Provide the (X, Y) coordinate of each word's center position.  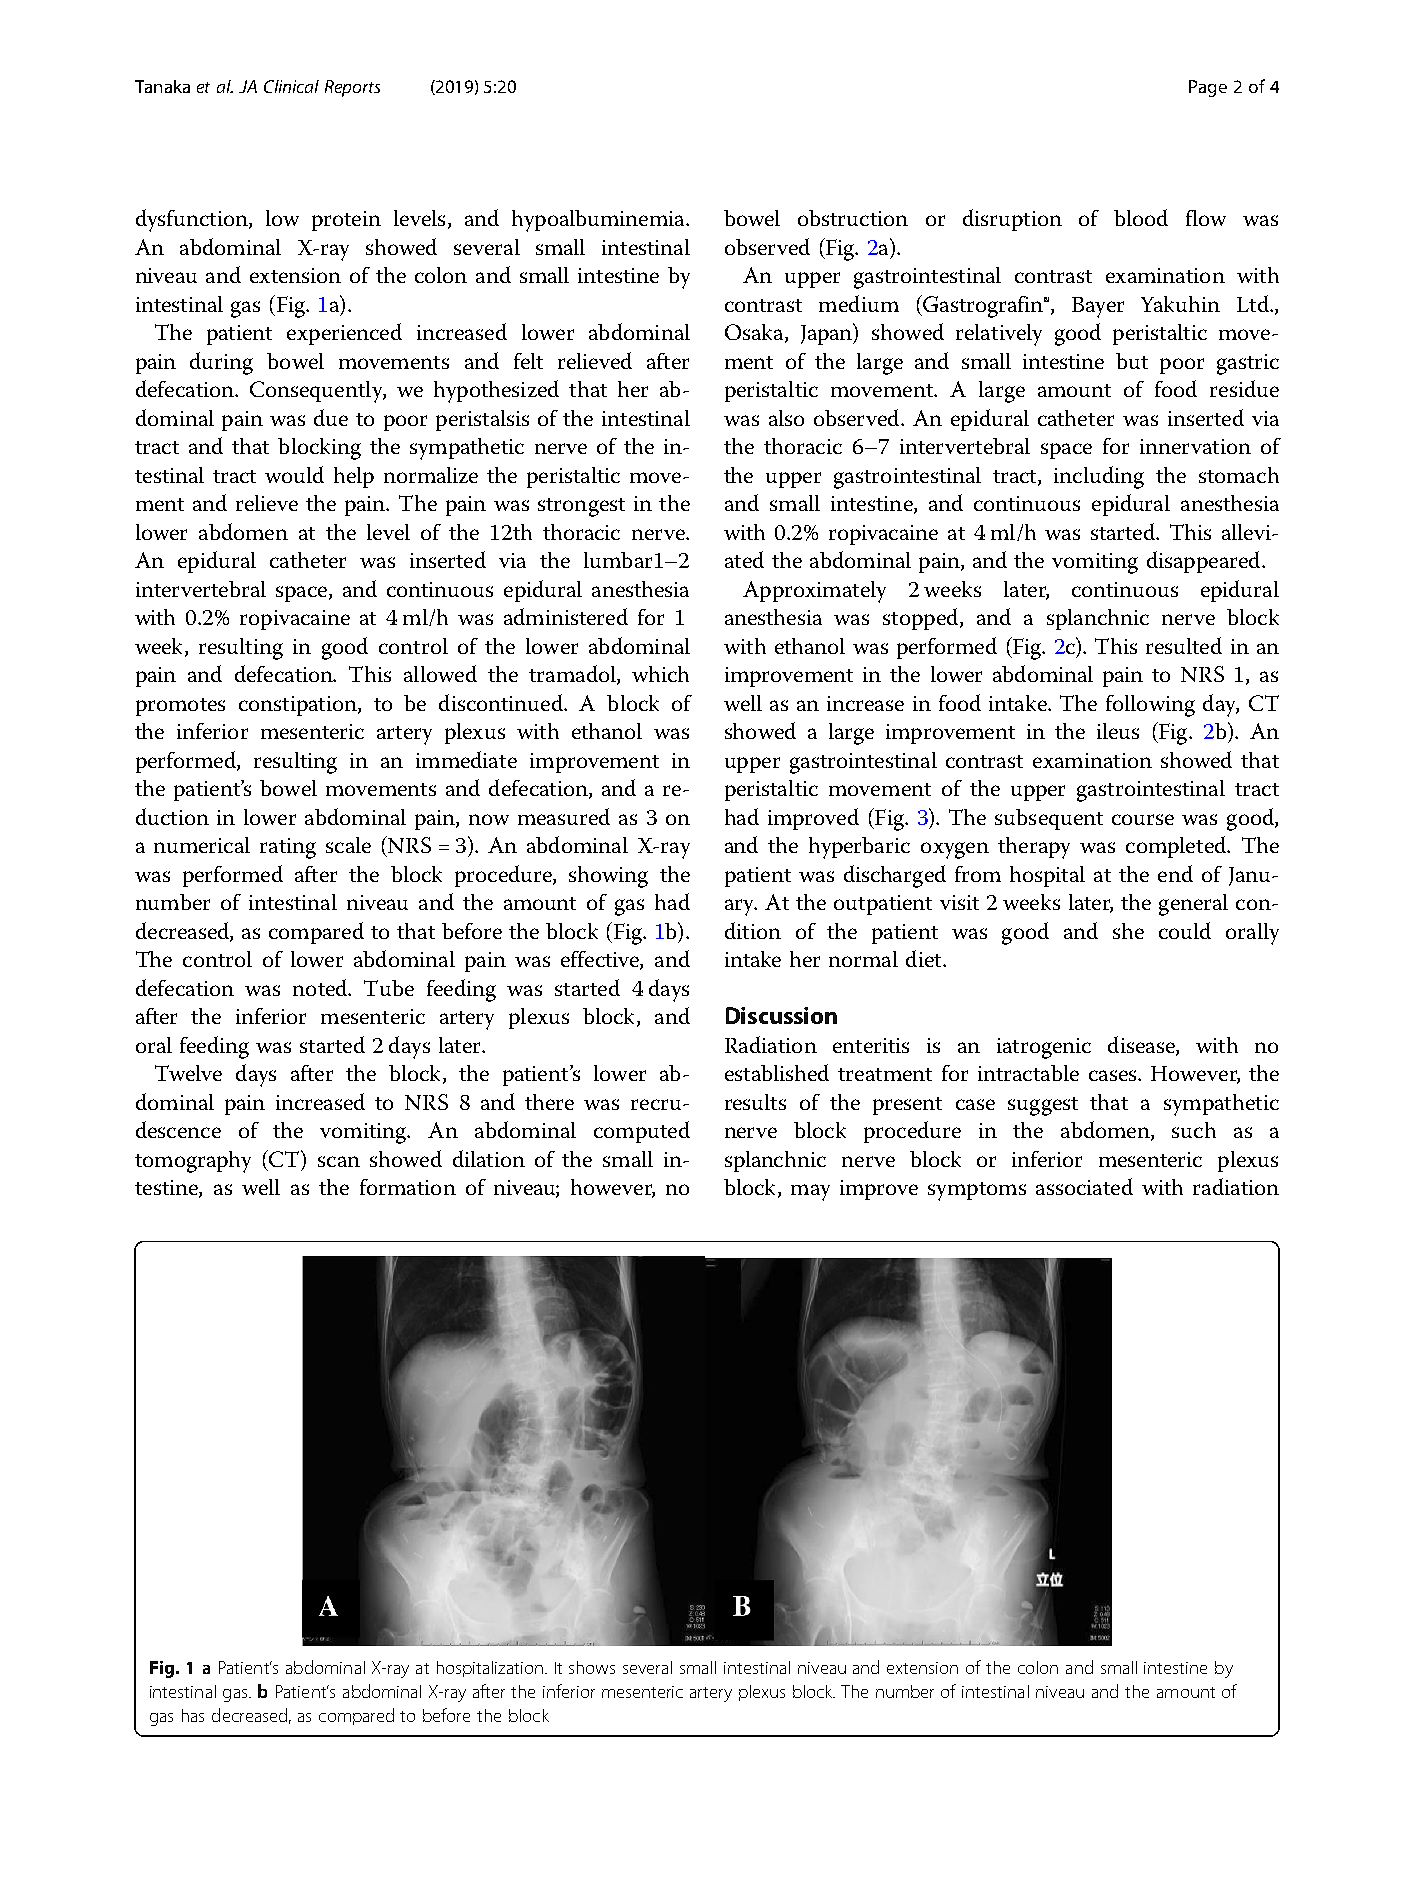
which (660, 674)
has (193, 1715)
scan (339, 1161)
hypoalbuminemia (599, 221)
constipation (299, 706)
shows (592, 1667)
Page (1208, 88)
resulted (1184, 645)
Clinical (291, 86)
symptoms (977, 1191)
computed (642, 1132)
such (1194, 1130)
